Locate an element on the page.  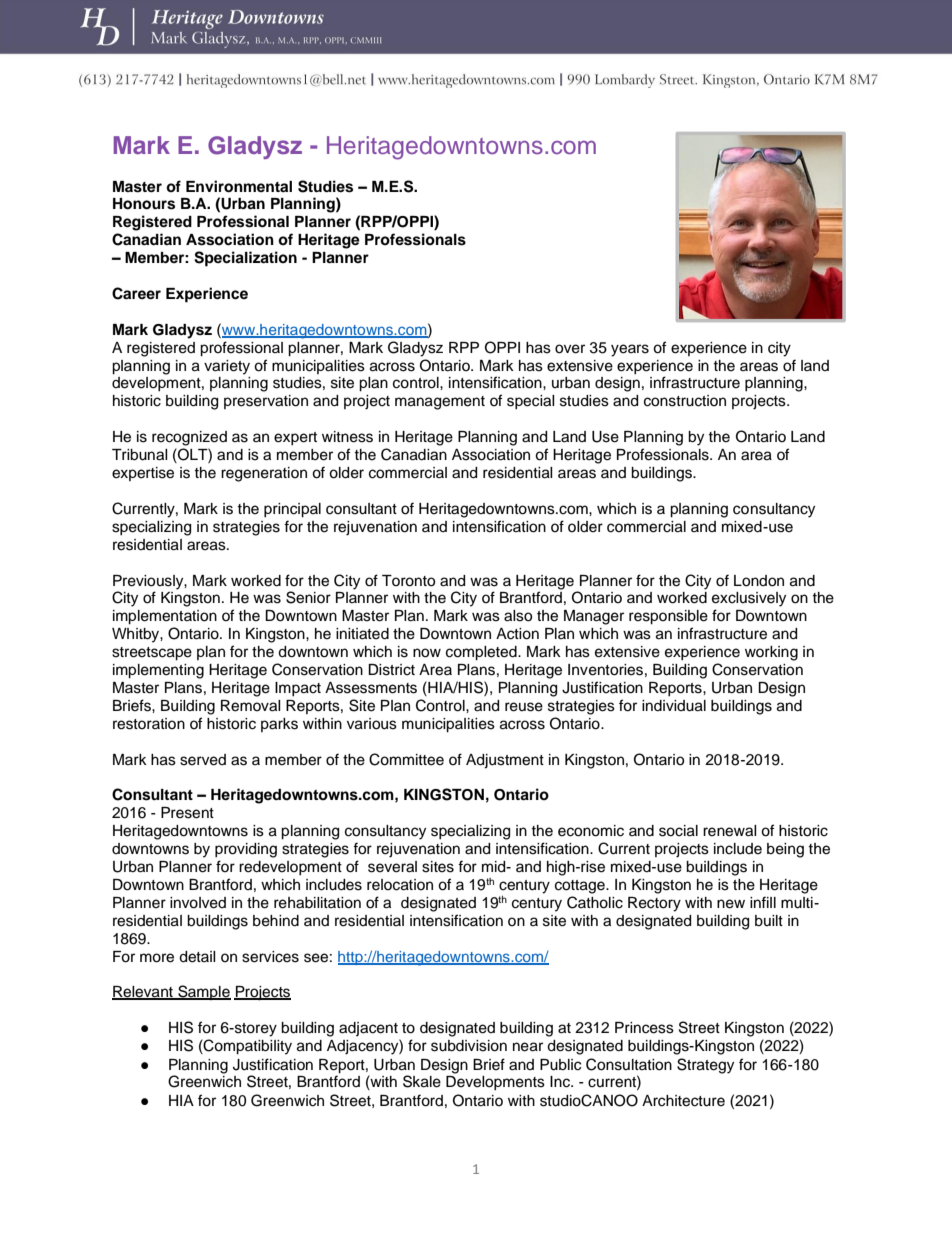
Environmental is located at coordinates (239, 186).
